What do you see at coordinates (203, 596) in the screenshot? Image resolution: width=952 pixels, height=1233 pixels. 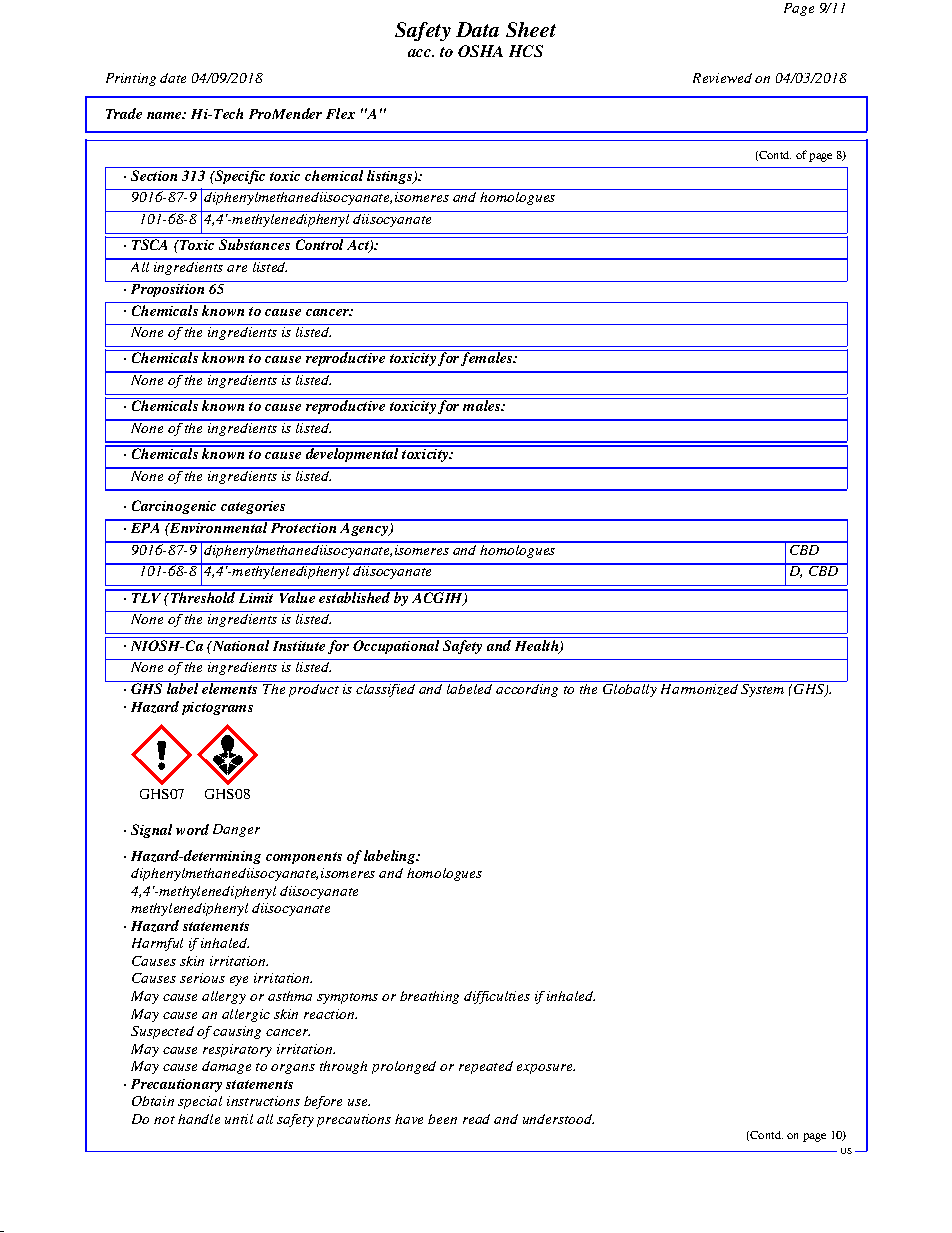 I see `Threshold` at bounding box center [203, 596].
